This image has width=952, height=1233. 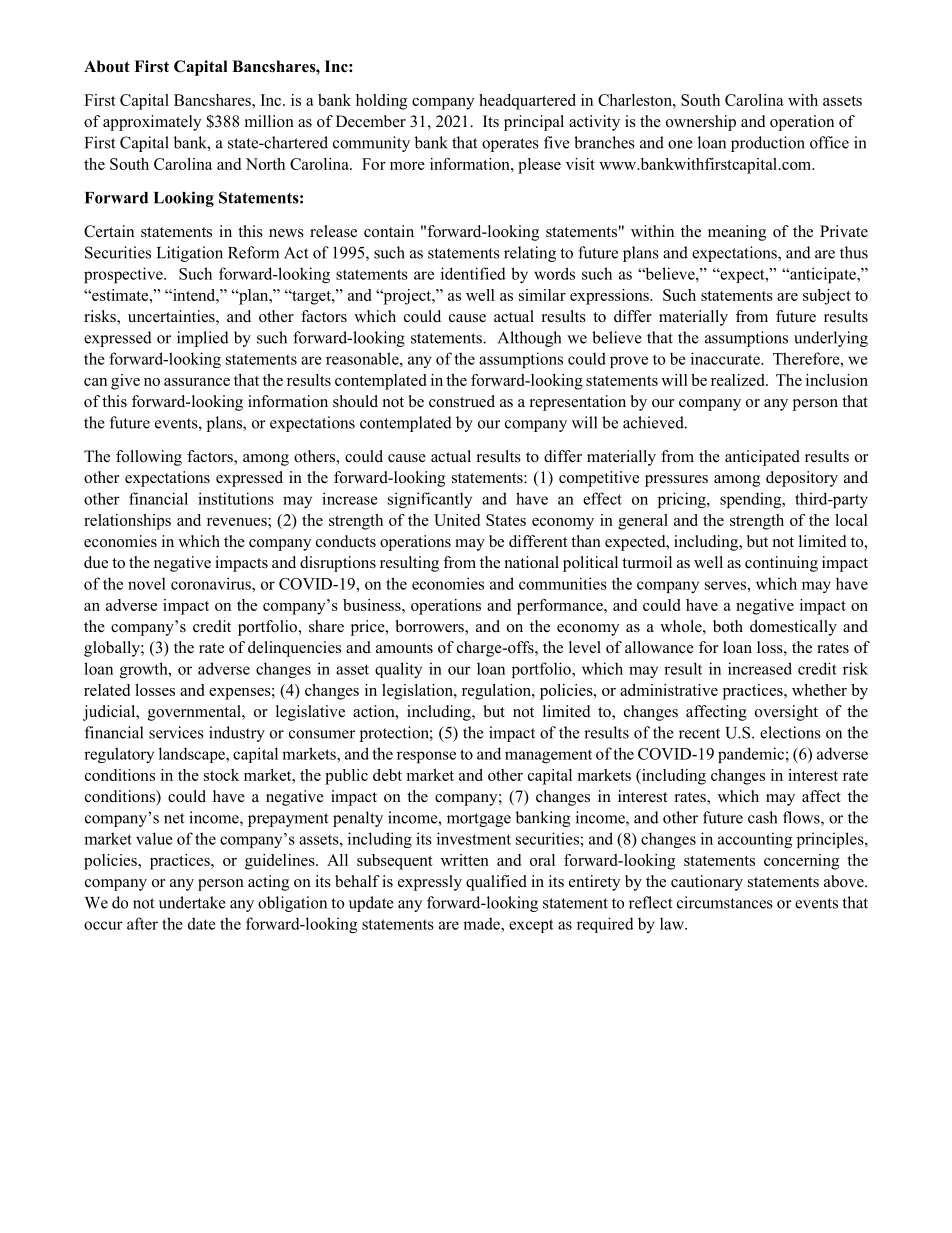 I want to click on regulation, so click(x=497, y=692).
